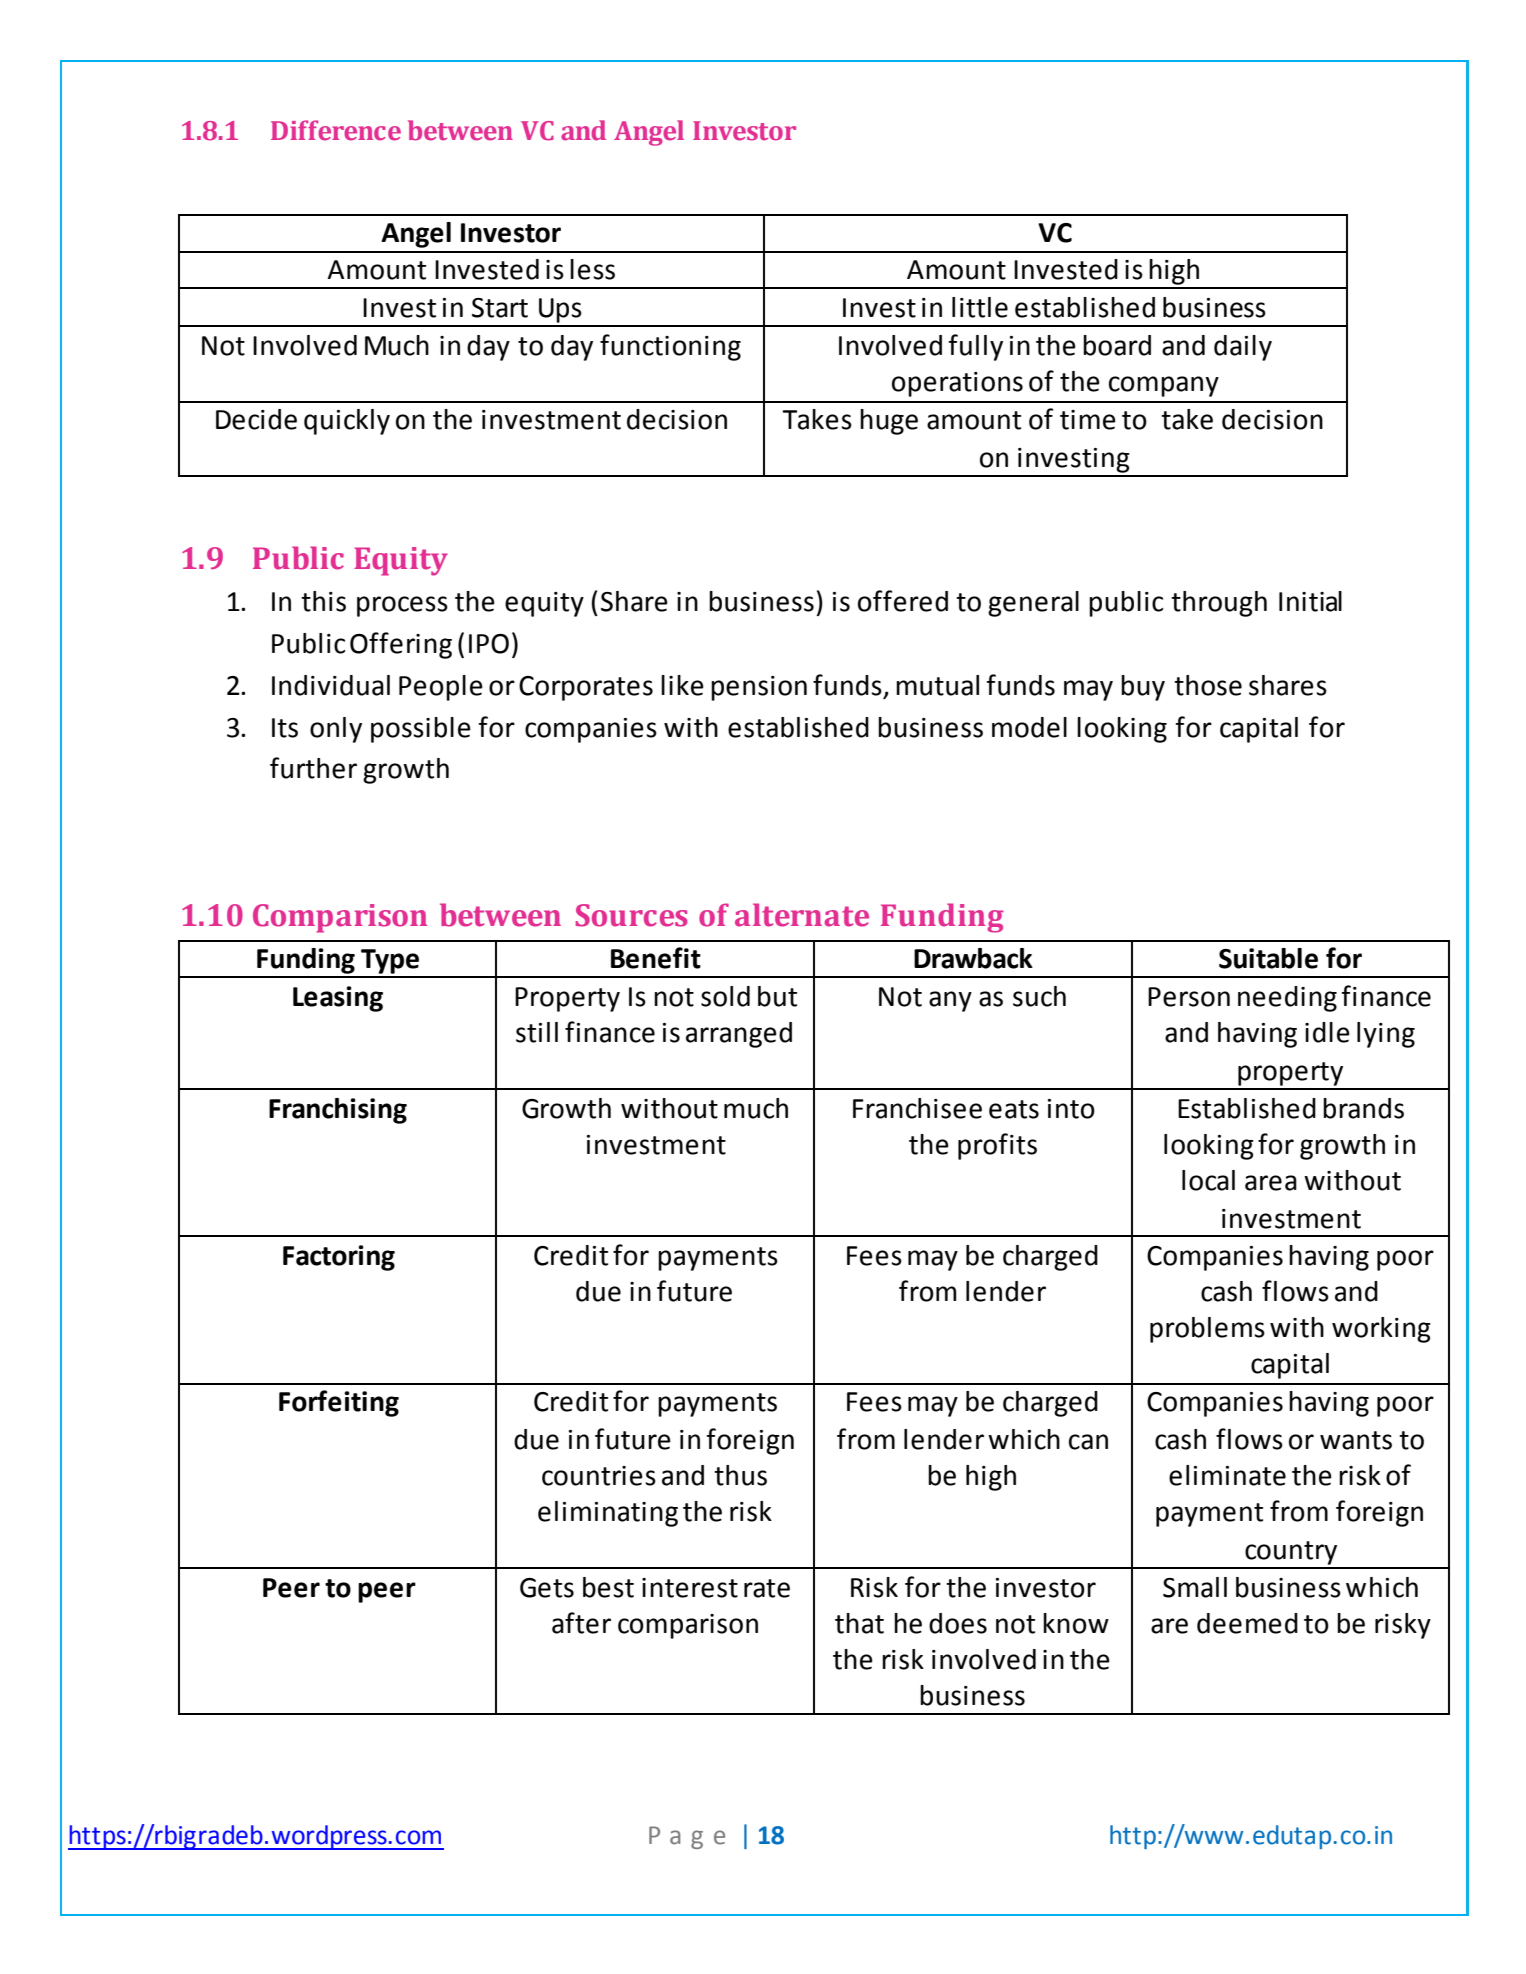 This screenshot has height=1974, width=1526. Describe the element at coordinates (777, 996) in the screenshot. I see `but` at that location.
